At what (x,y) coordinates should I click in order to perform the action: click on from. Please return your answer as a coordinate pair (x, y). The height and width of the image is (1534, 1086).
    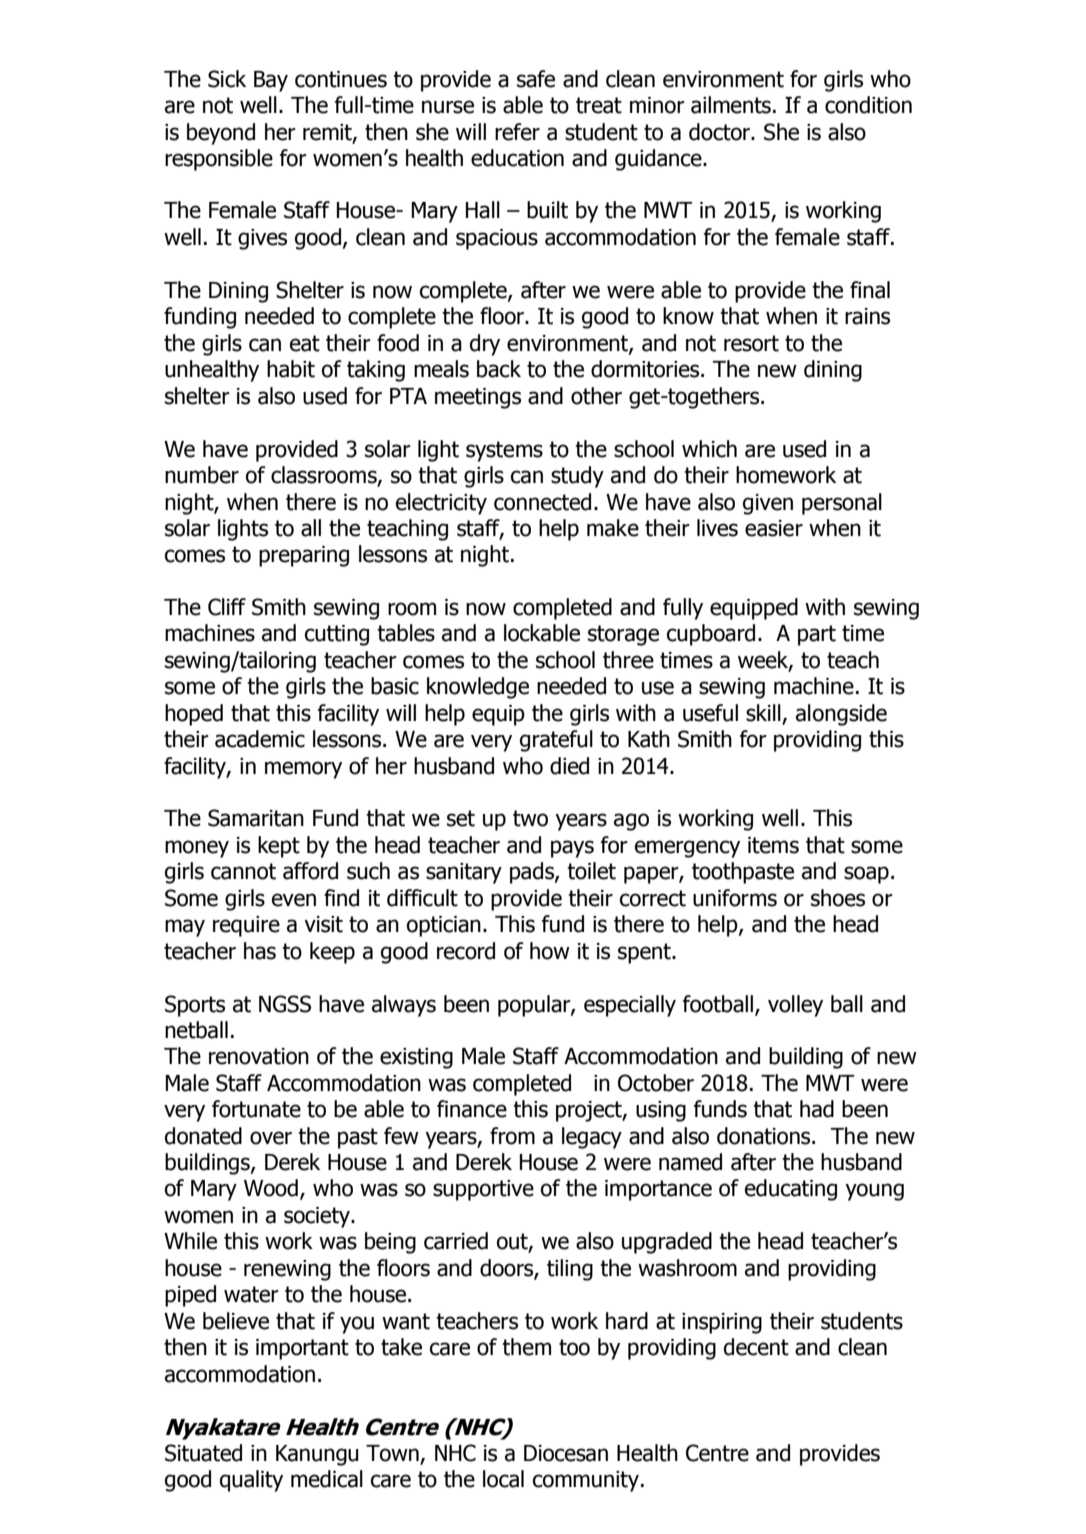
    Looking at the image, I should click on (512, 1136).
